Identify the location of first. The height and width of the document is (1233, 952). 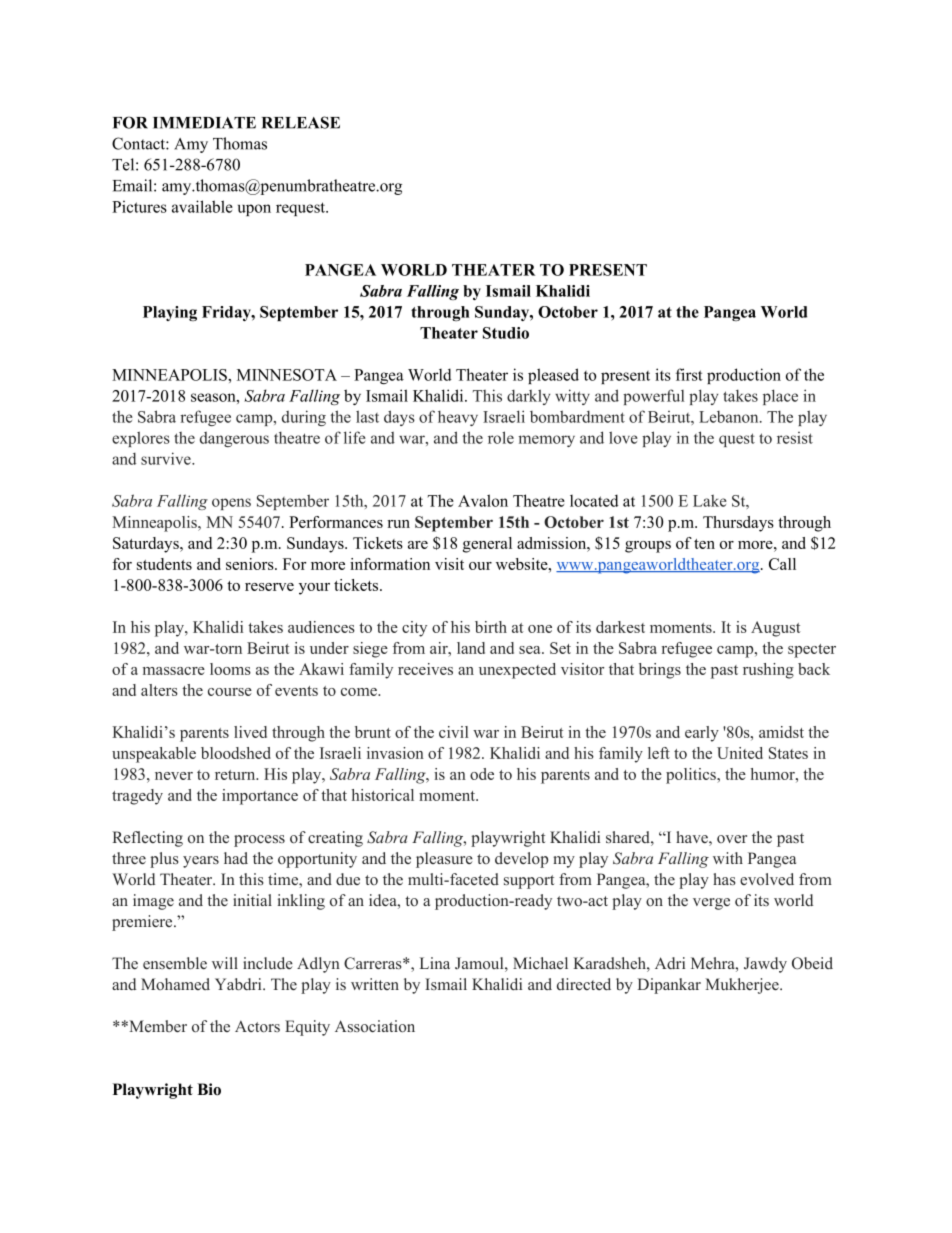
(689, 374).
